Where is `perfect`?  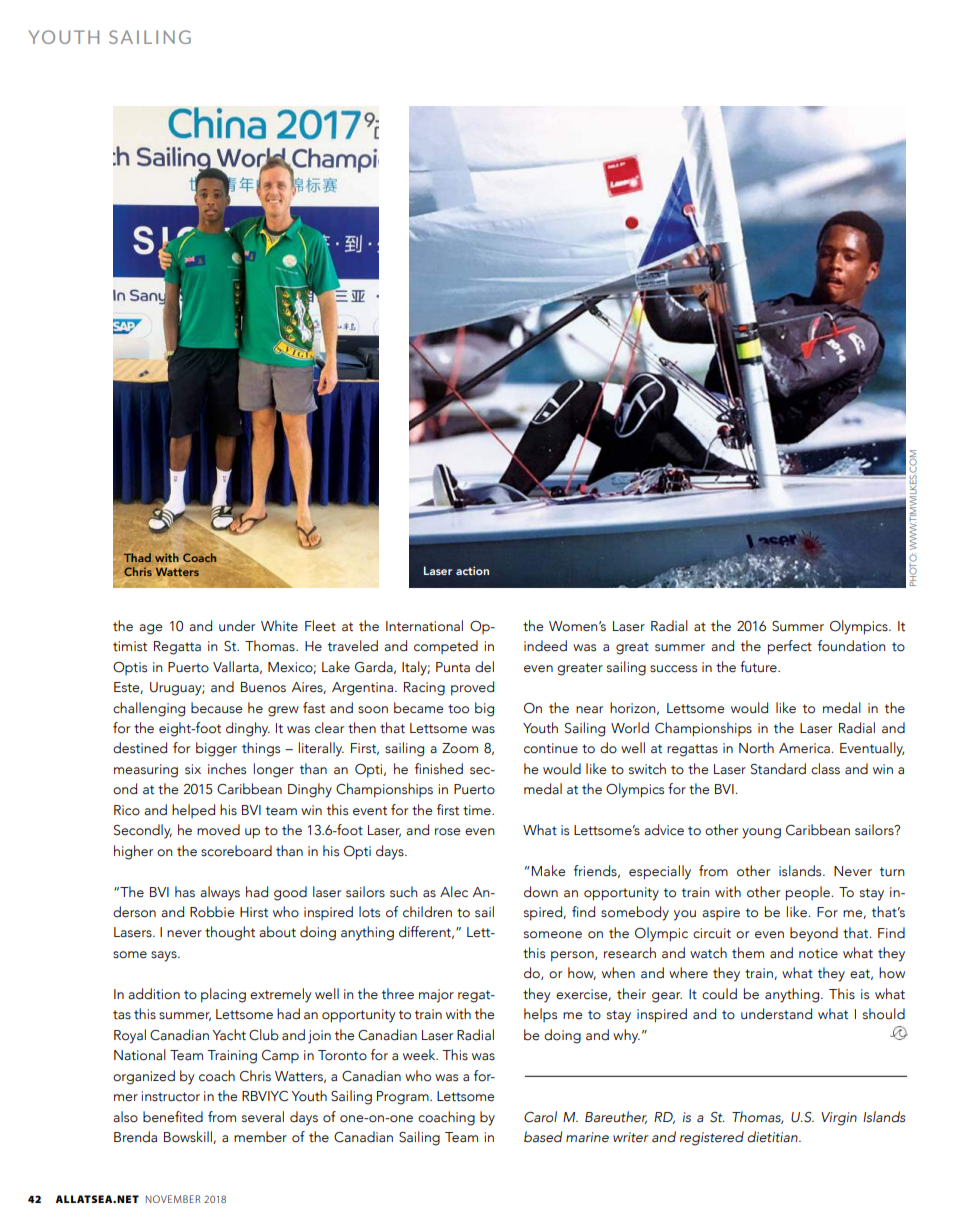 perfect is located at coordinates (790, 647).
